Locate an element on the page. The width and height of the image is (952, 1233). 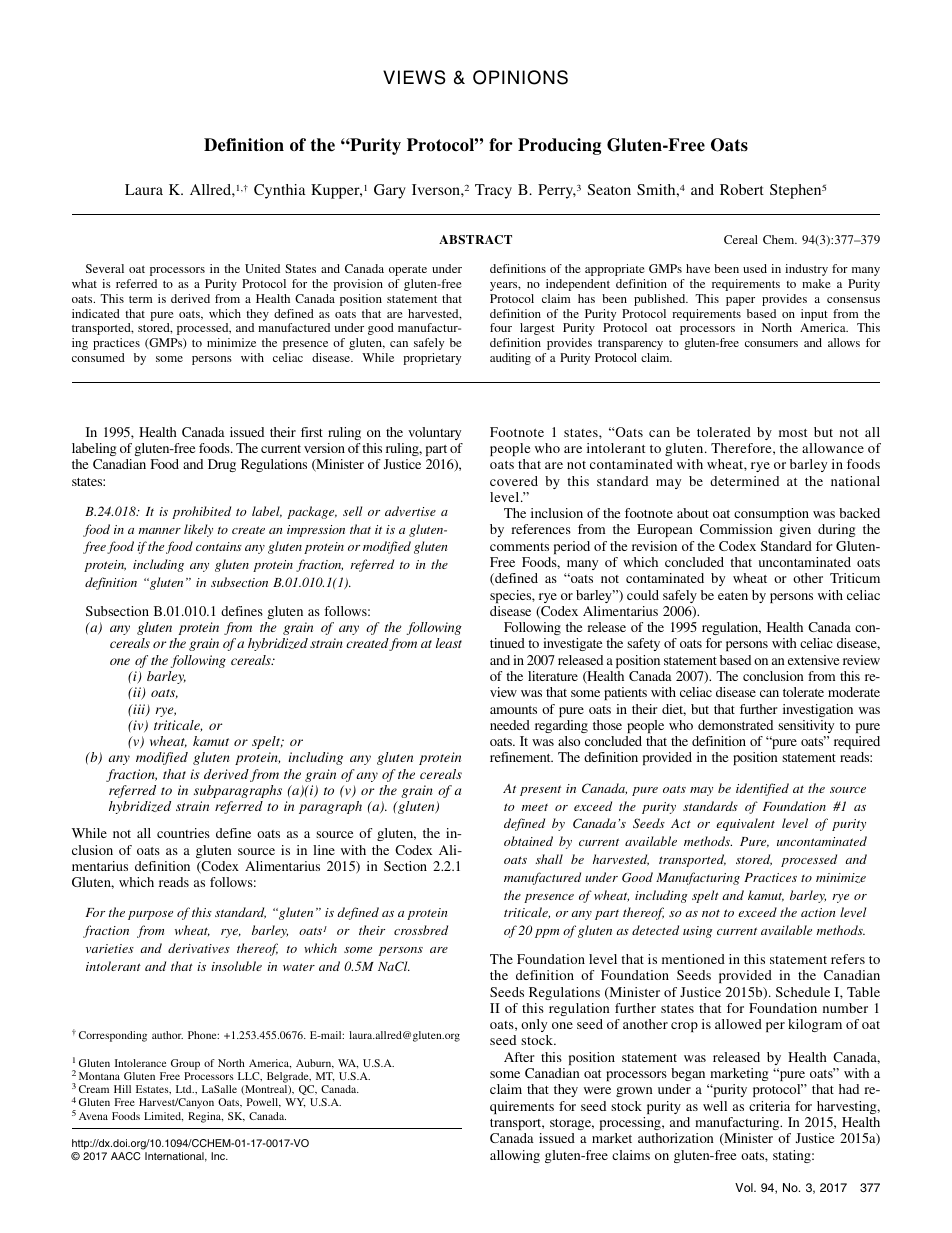
criteria is located at coordinates (769, 1106).
